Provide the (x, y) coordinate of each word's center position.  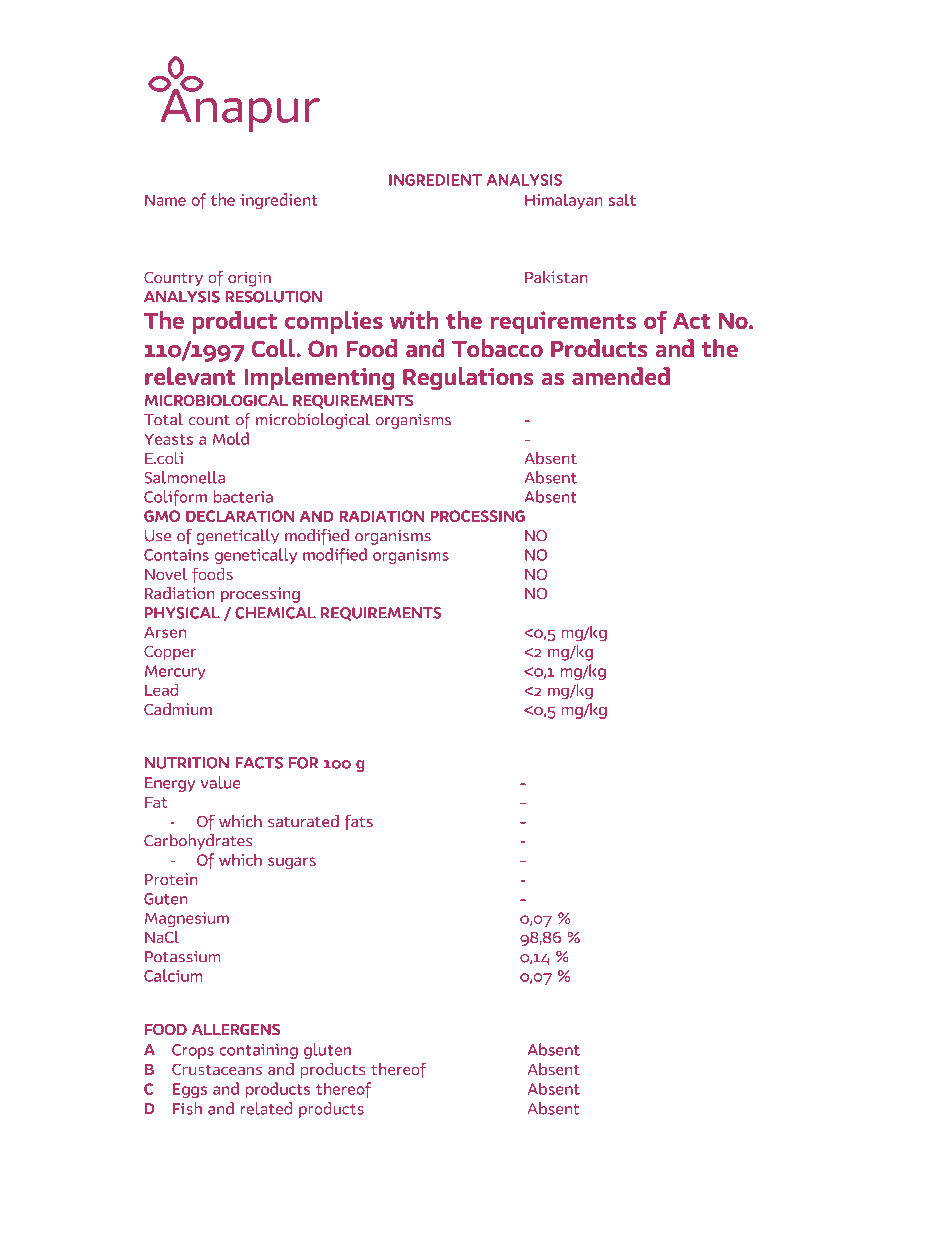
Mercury (175, 672)
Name (165, 200)
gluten (327, 1051)
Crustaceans (217, 1069)
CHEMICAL (275, 613)
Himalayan (563, 201)
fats (359, 822)
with (414, 320)
